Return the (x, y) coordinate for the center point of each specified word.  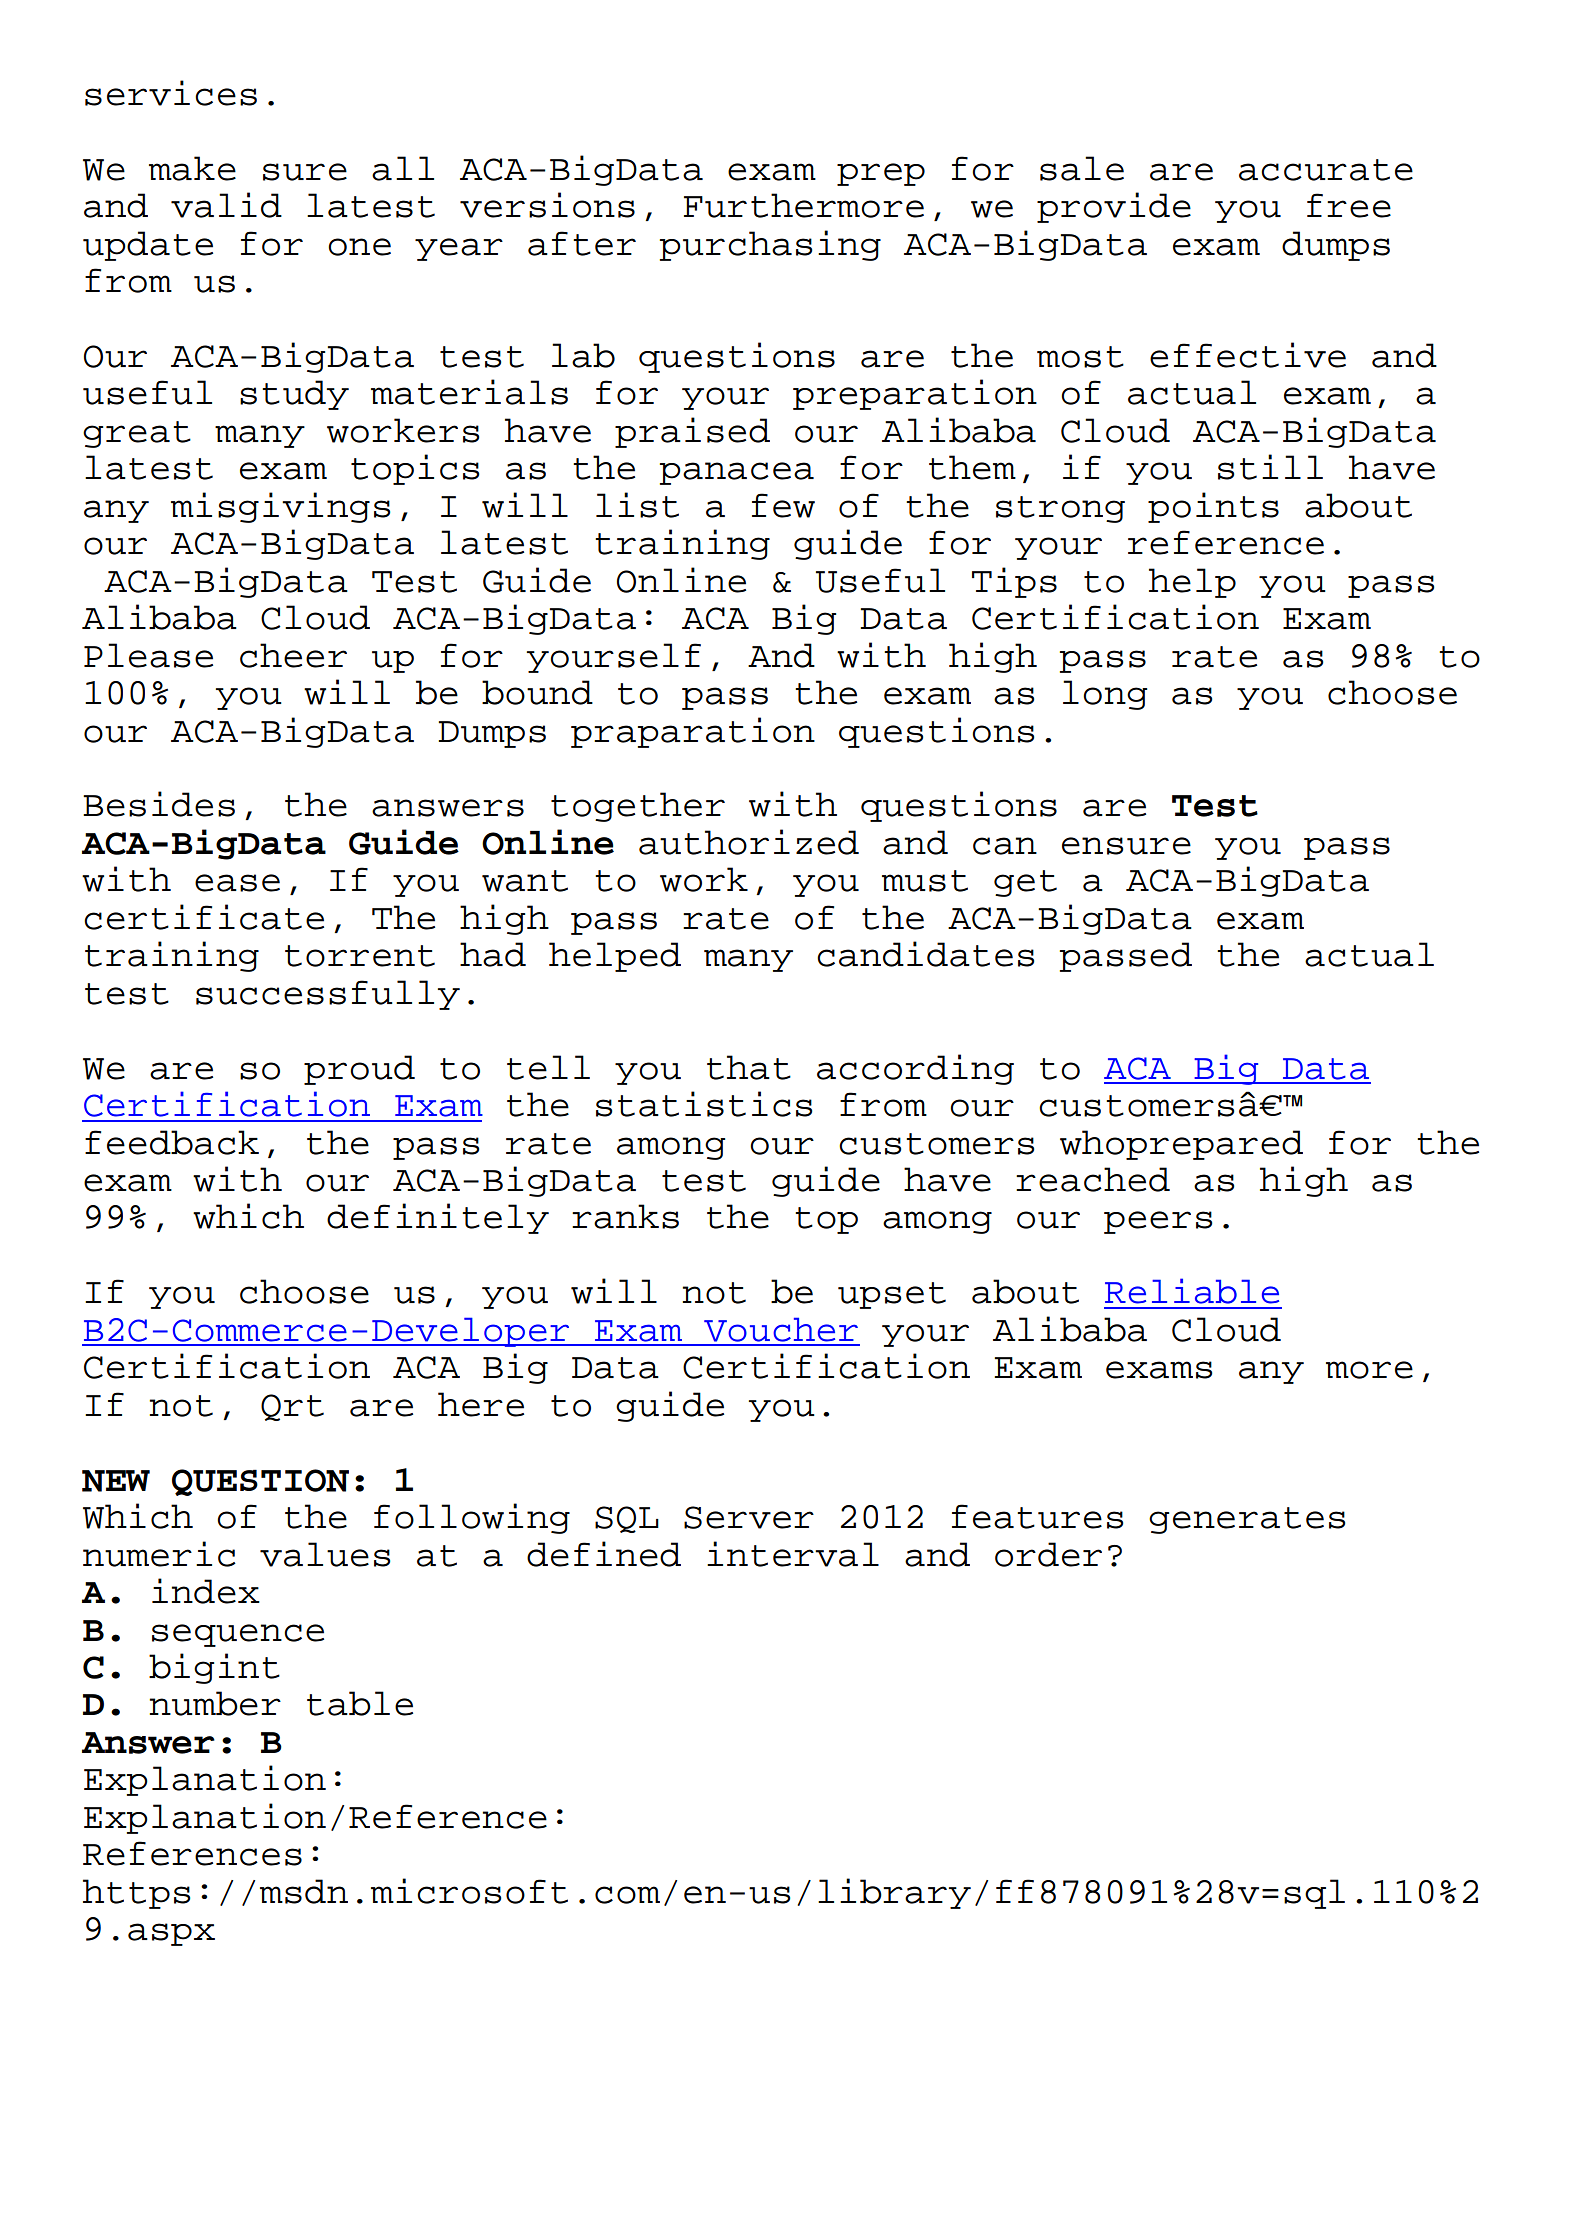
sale (1082, 168)
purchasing (770, 245)
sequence (238, 1635)
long (1105, 695)
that (749, 1067)
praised (692, 432)
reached (1093, 1179)
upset (892, 1295)
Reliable (1192, 1291)
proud (359, 1070)
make (192, 168)
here (481, 1404)
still (1270, 467)
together (638, 807)
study (294, 395)
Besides (159, 804)
